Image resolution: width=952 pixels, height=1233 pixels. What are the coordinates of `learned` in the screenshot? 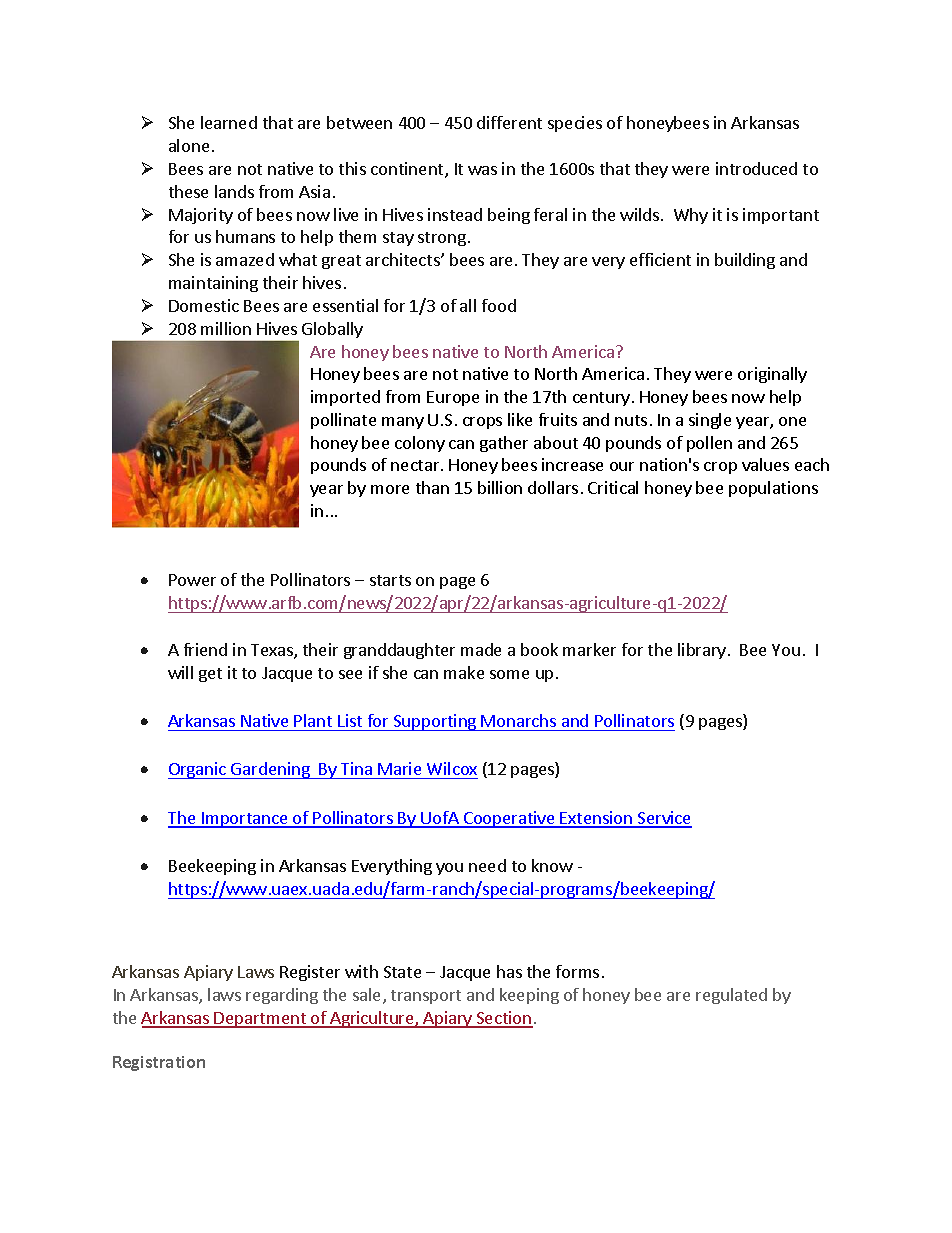 It's located at (229, 122).
